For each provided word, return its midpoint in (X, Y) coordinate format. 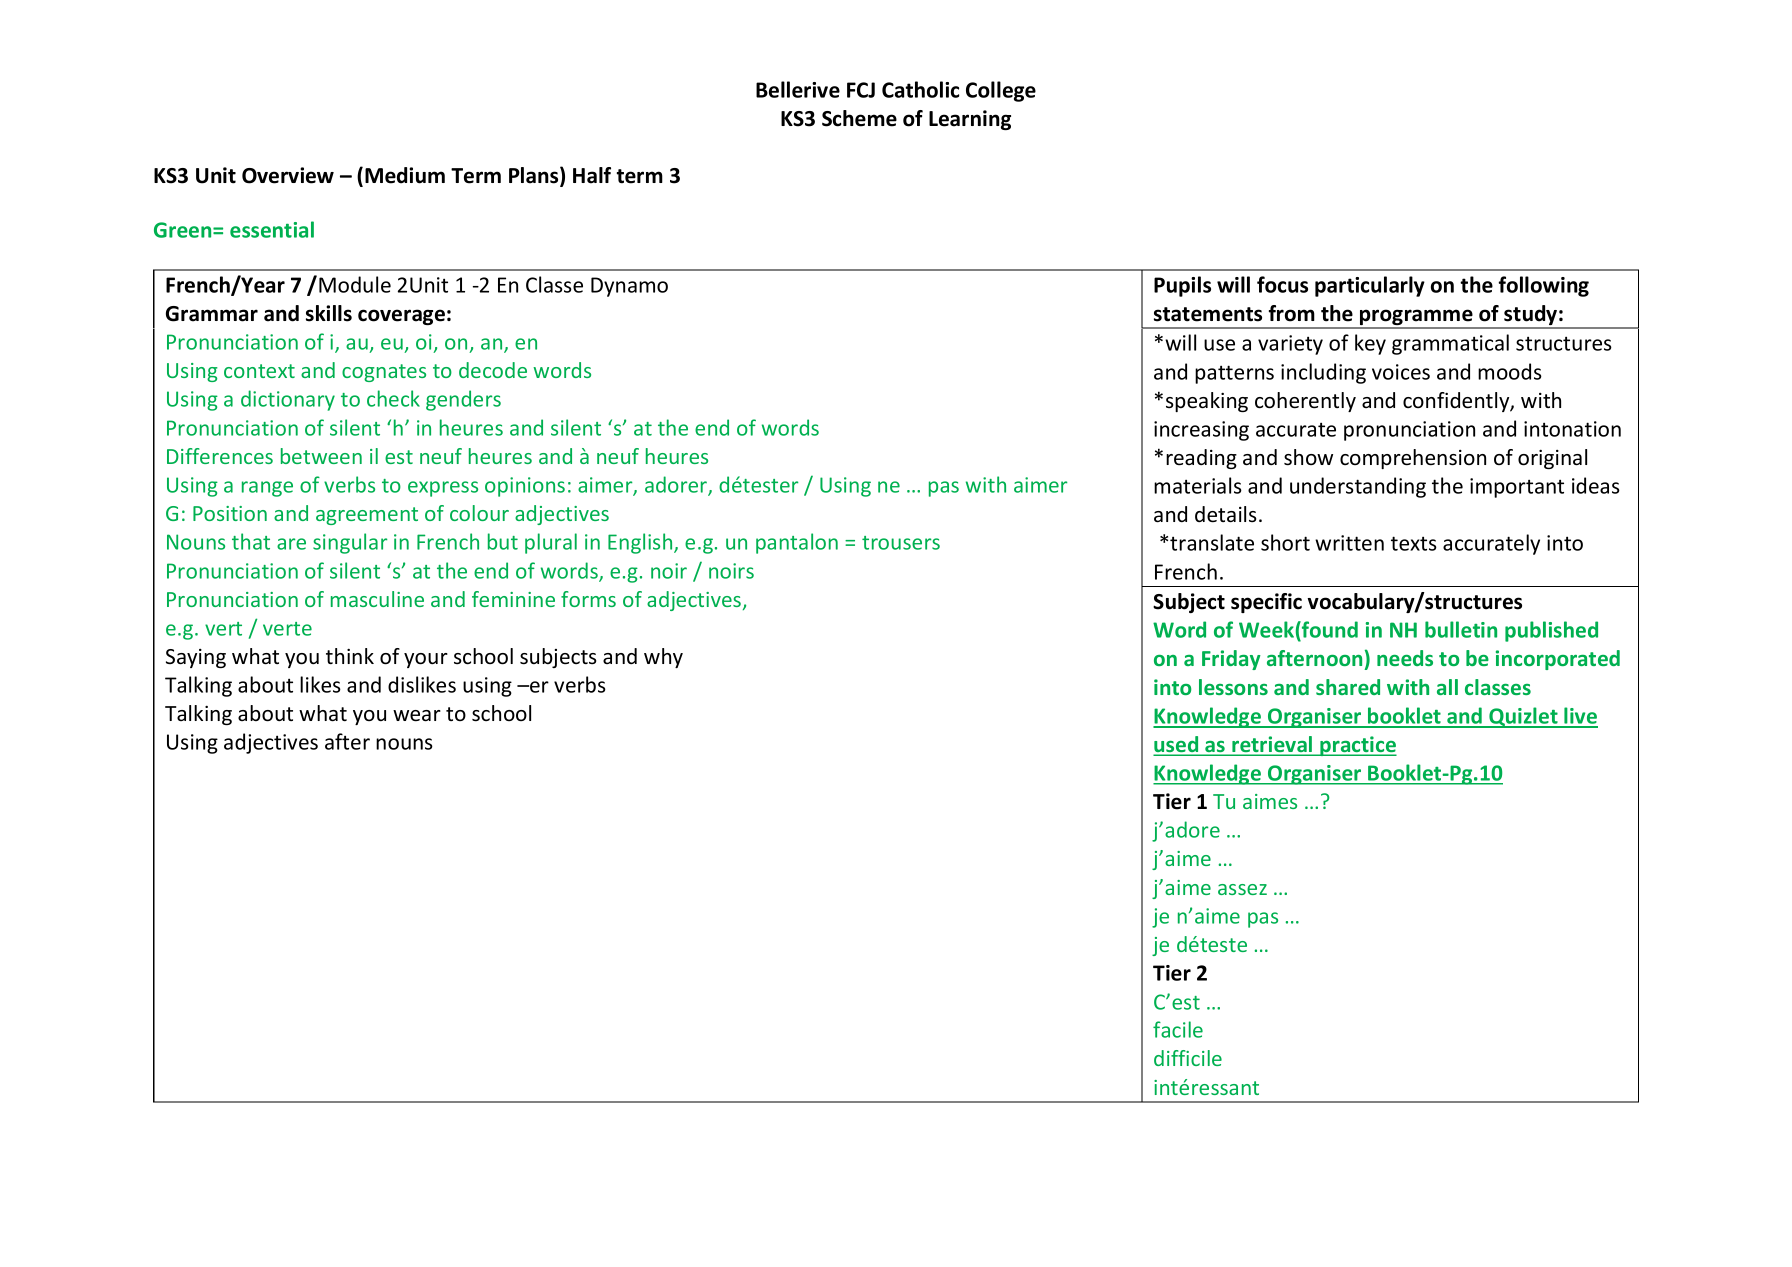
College (1001, 91)
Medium (405, 175)
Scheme (859, 118)
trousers (901, 543)
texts (1414, 543)
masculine (377, 599)
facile (1178, 1029)
